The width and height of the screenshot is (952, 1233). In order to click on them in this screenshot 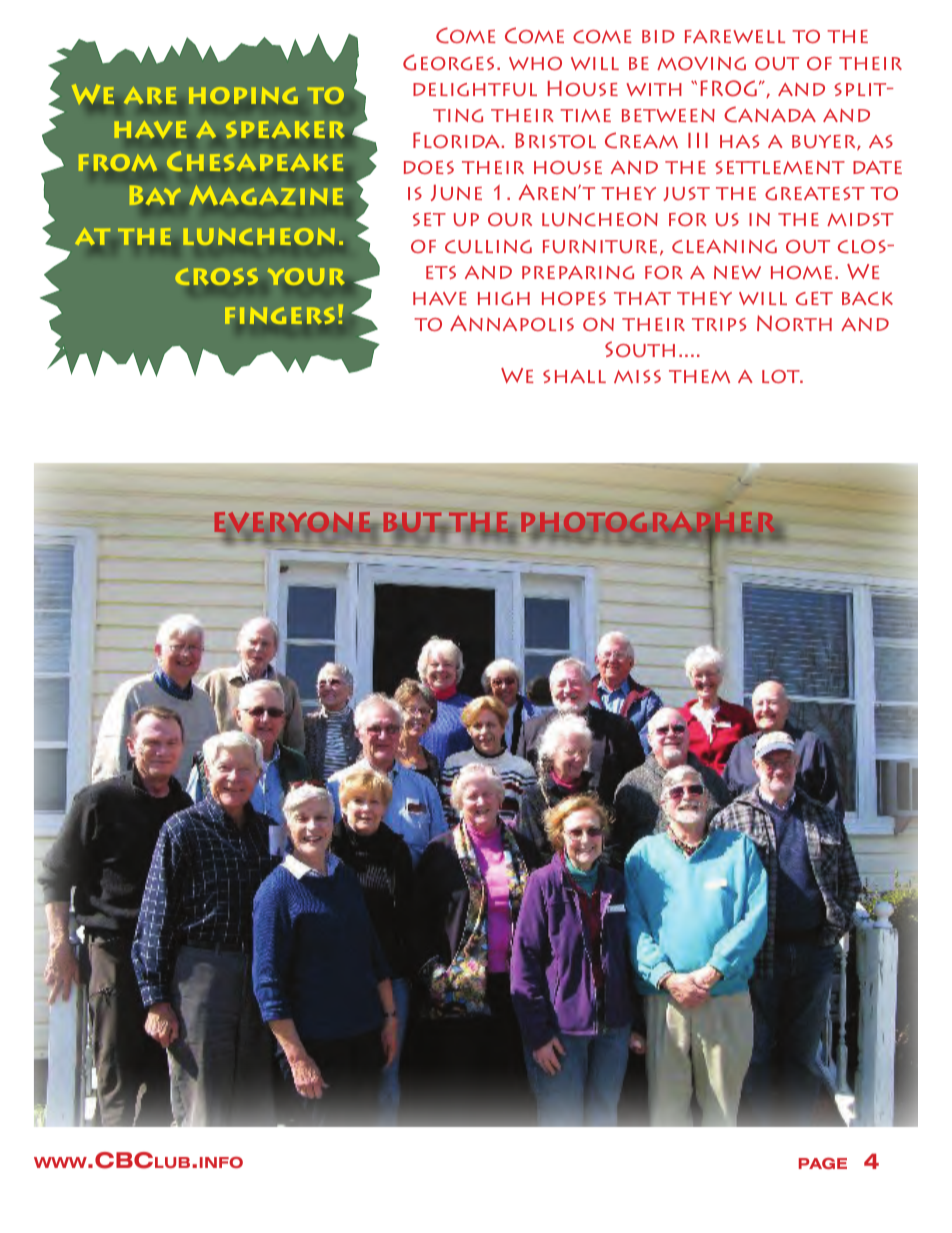, I will do `click(699, 377)`.
